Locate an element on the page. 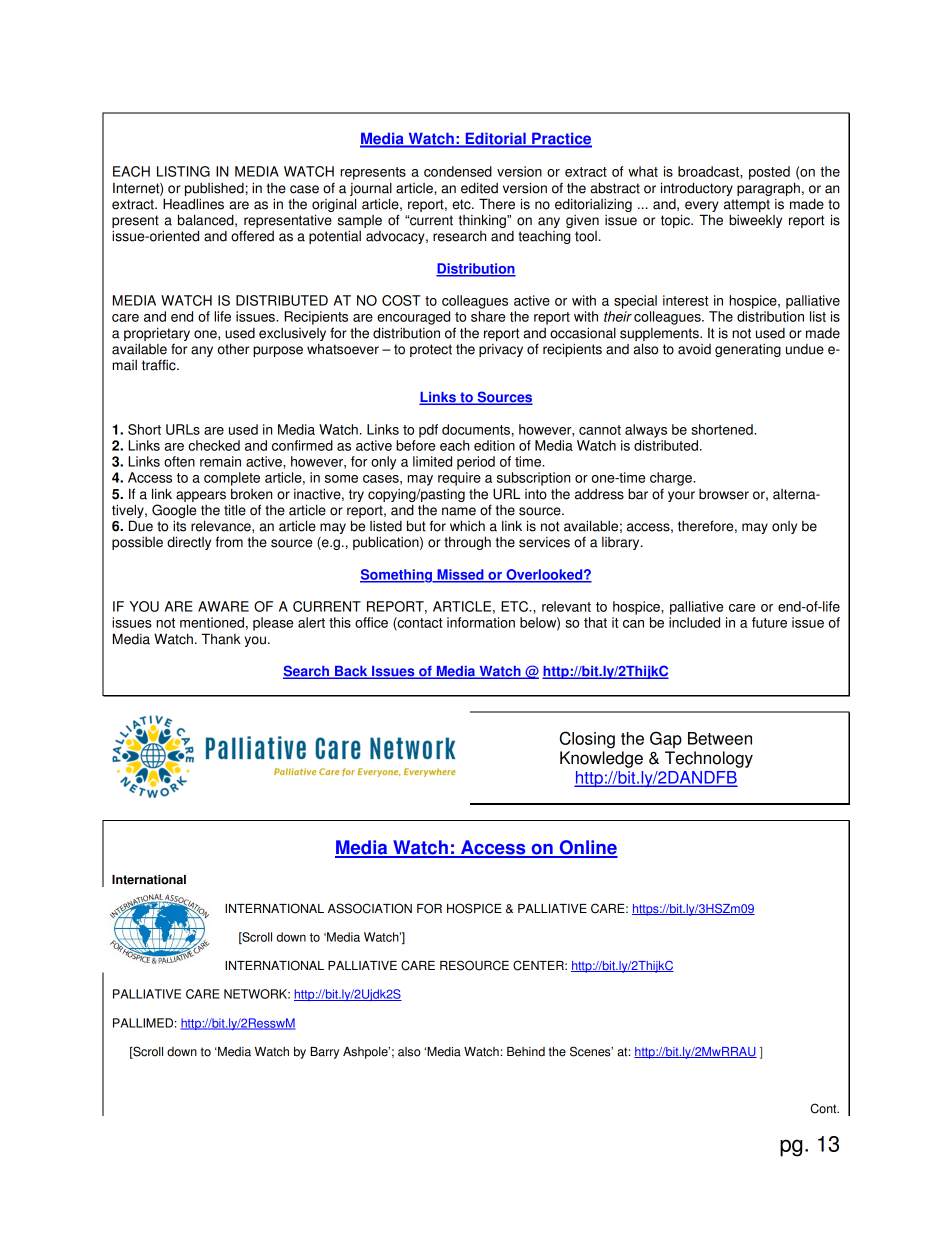  other is located at coordinates (233, 349).
